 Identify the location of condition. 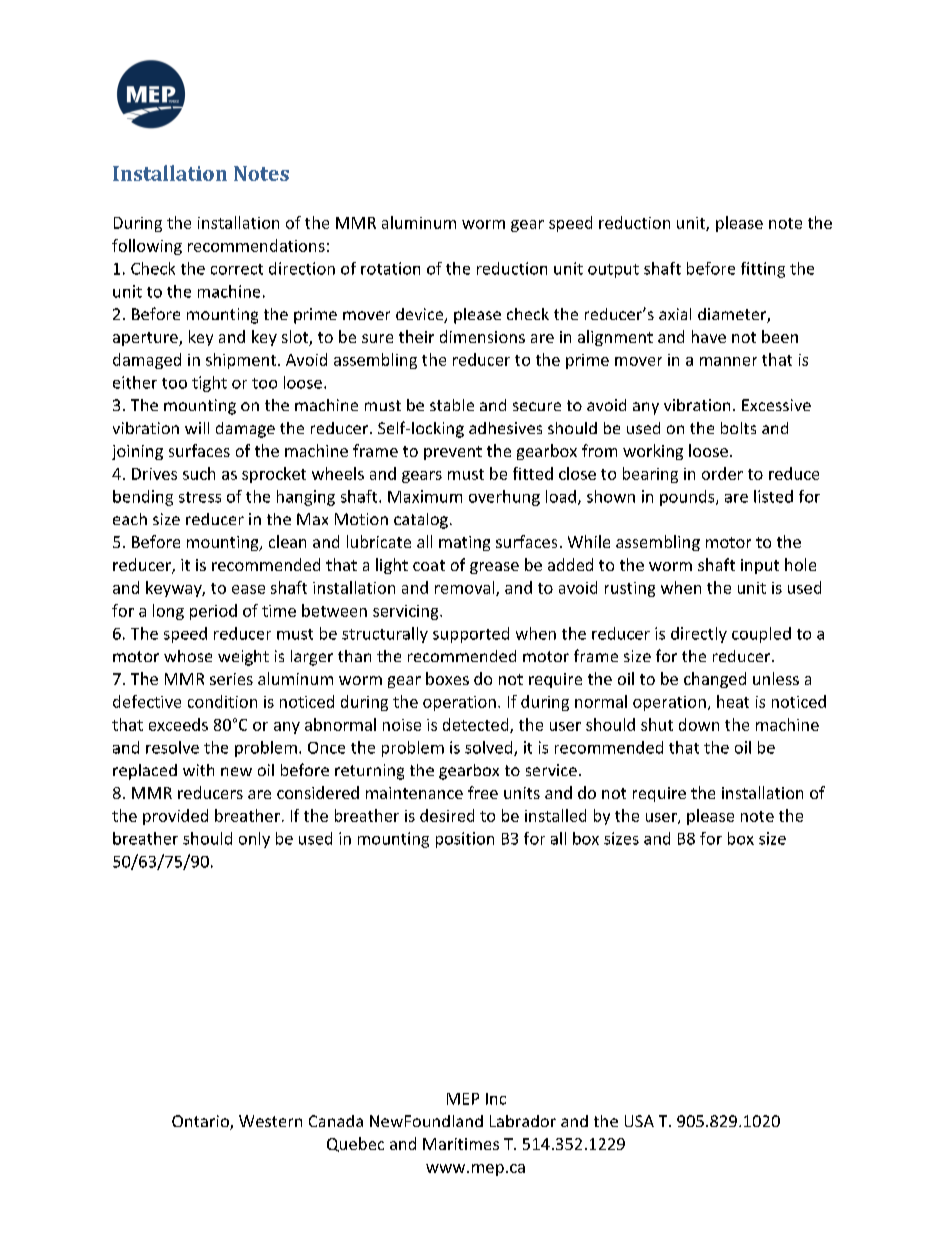
(222, 701).
